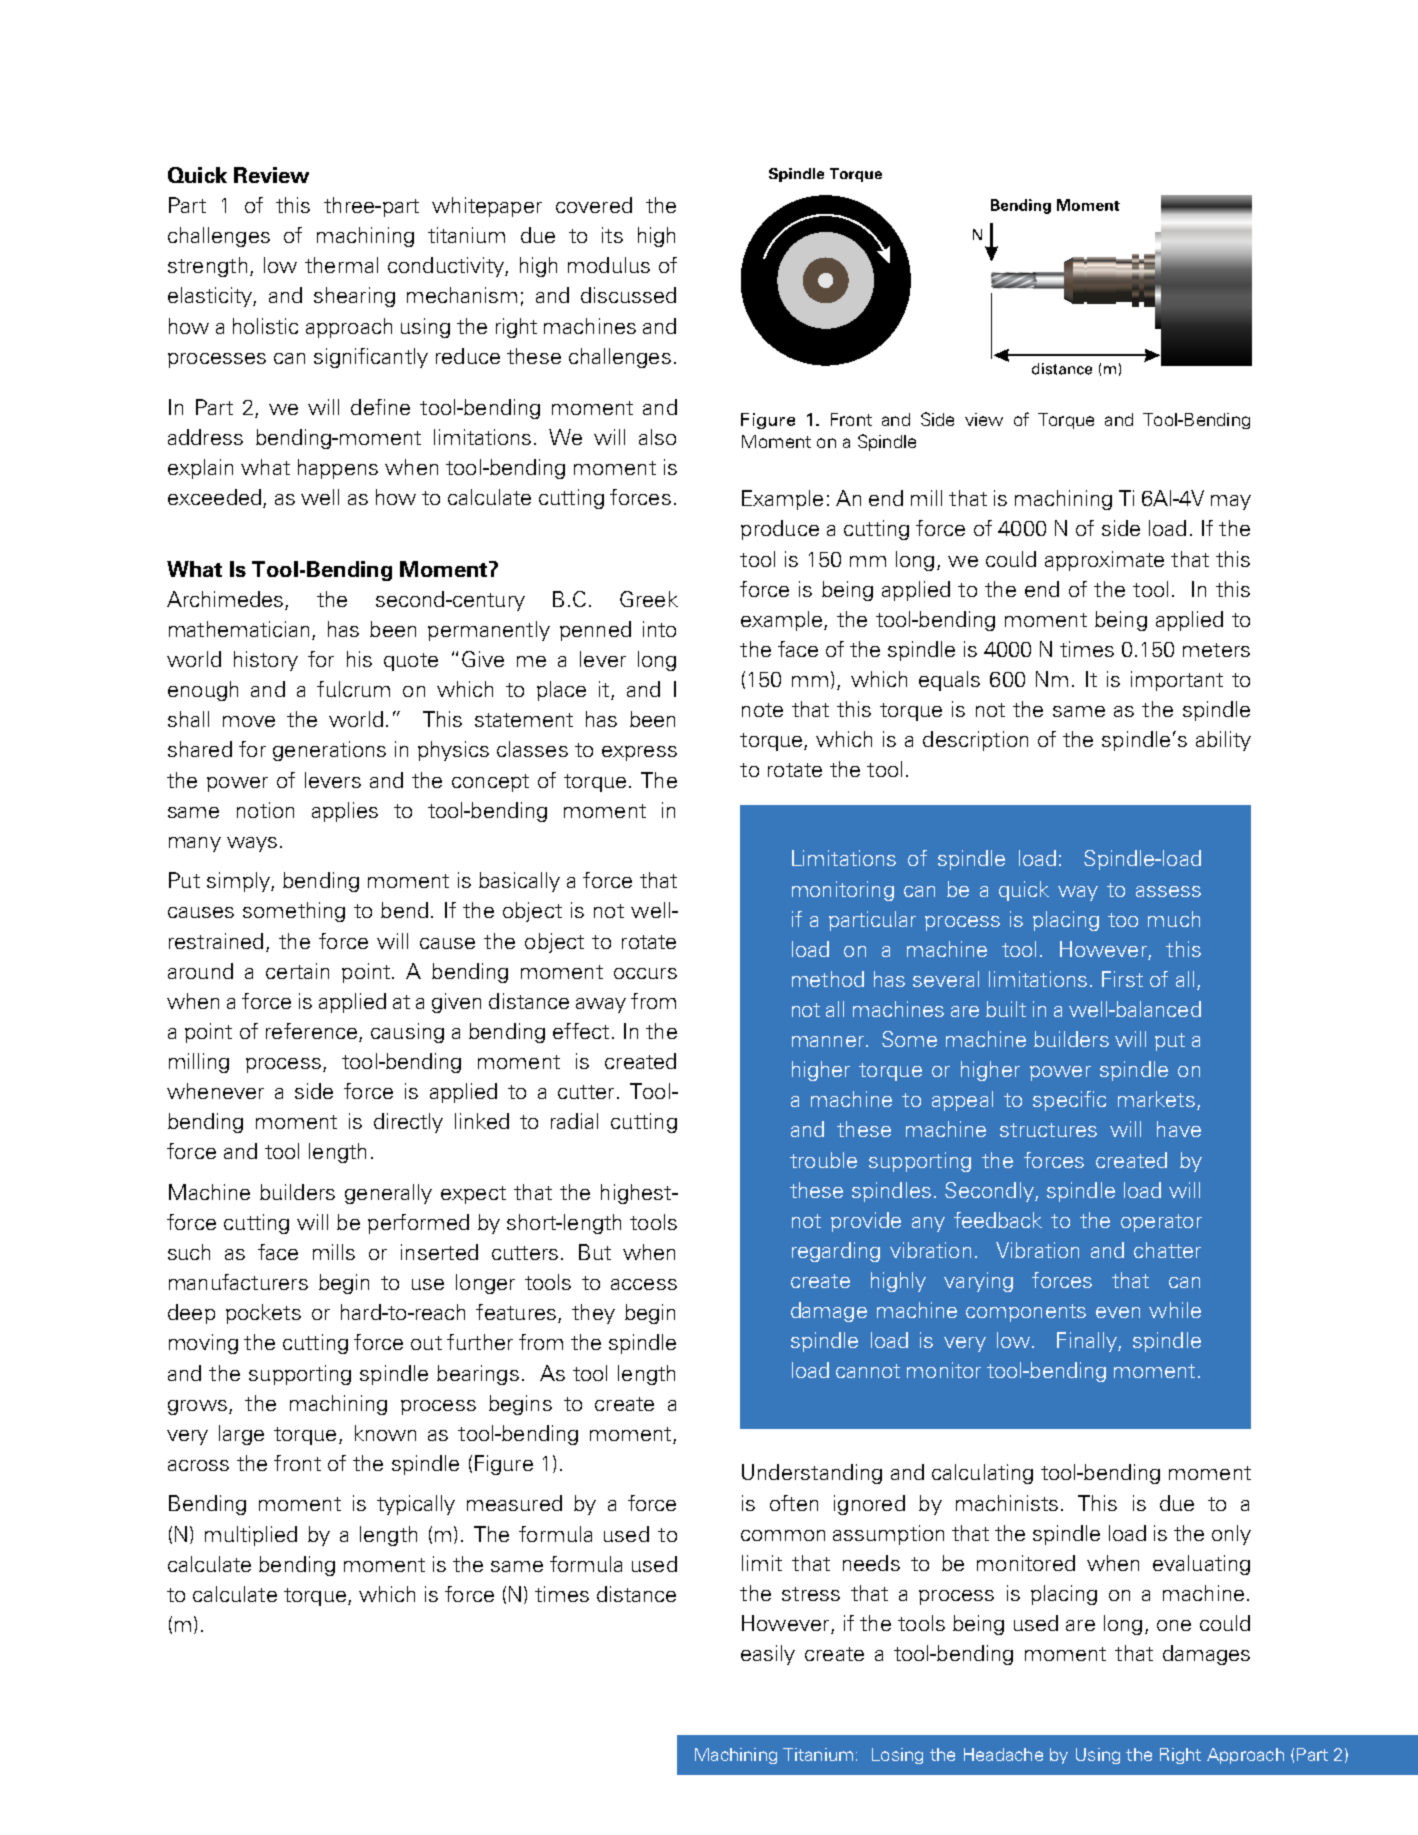 The image size is (1418, 1835). Describe the element at coordinates (612, 235) in the page. I see `its` at that location.
